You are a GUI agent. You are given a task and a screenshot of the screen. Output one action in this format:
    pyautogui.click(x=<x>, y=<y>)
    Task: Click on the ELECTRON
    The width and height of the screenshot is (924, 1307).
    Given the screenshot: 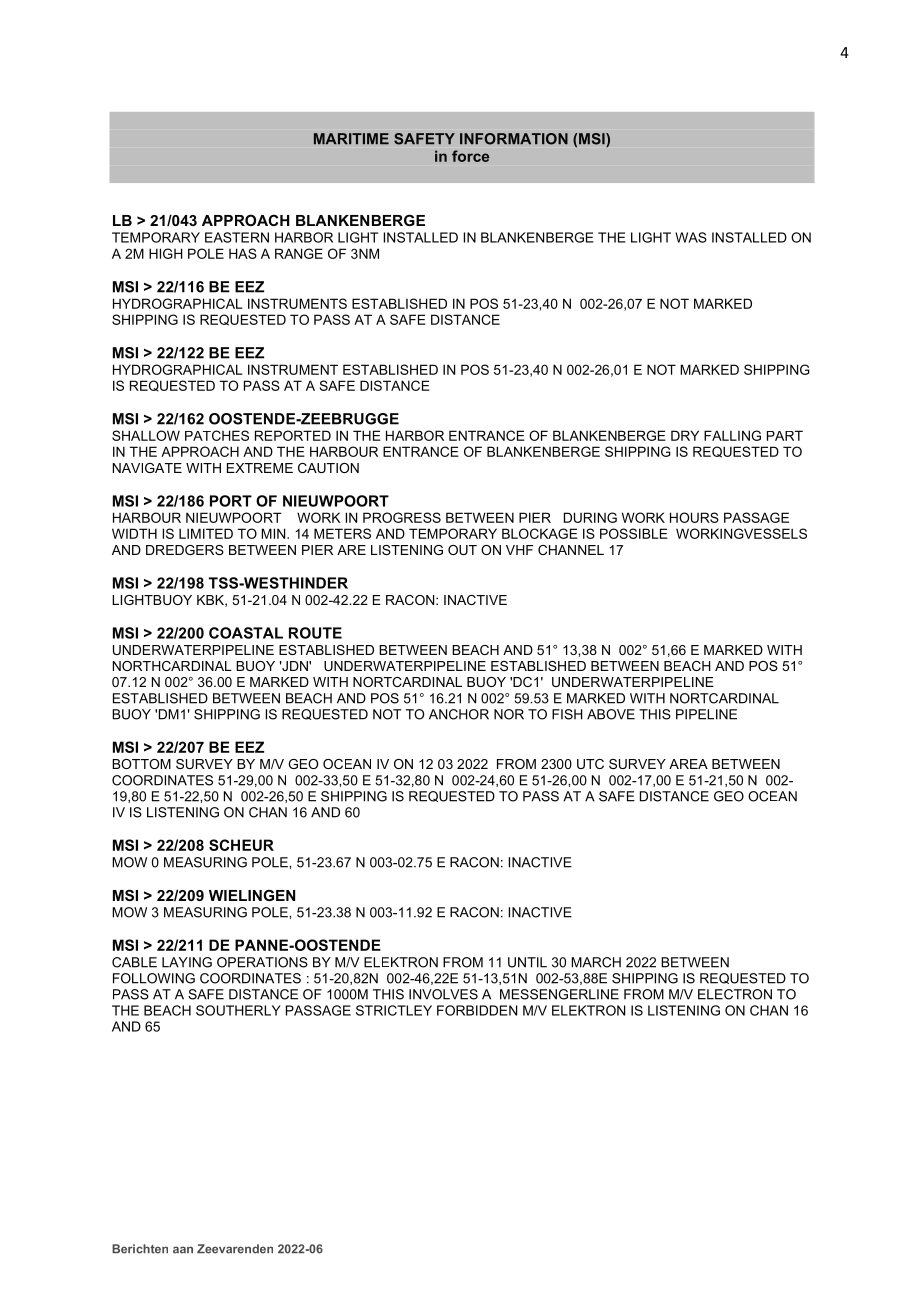 What is the action you would take?
    pyautogui.click(x=735, y=994)
